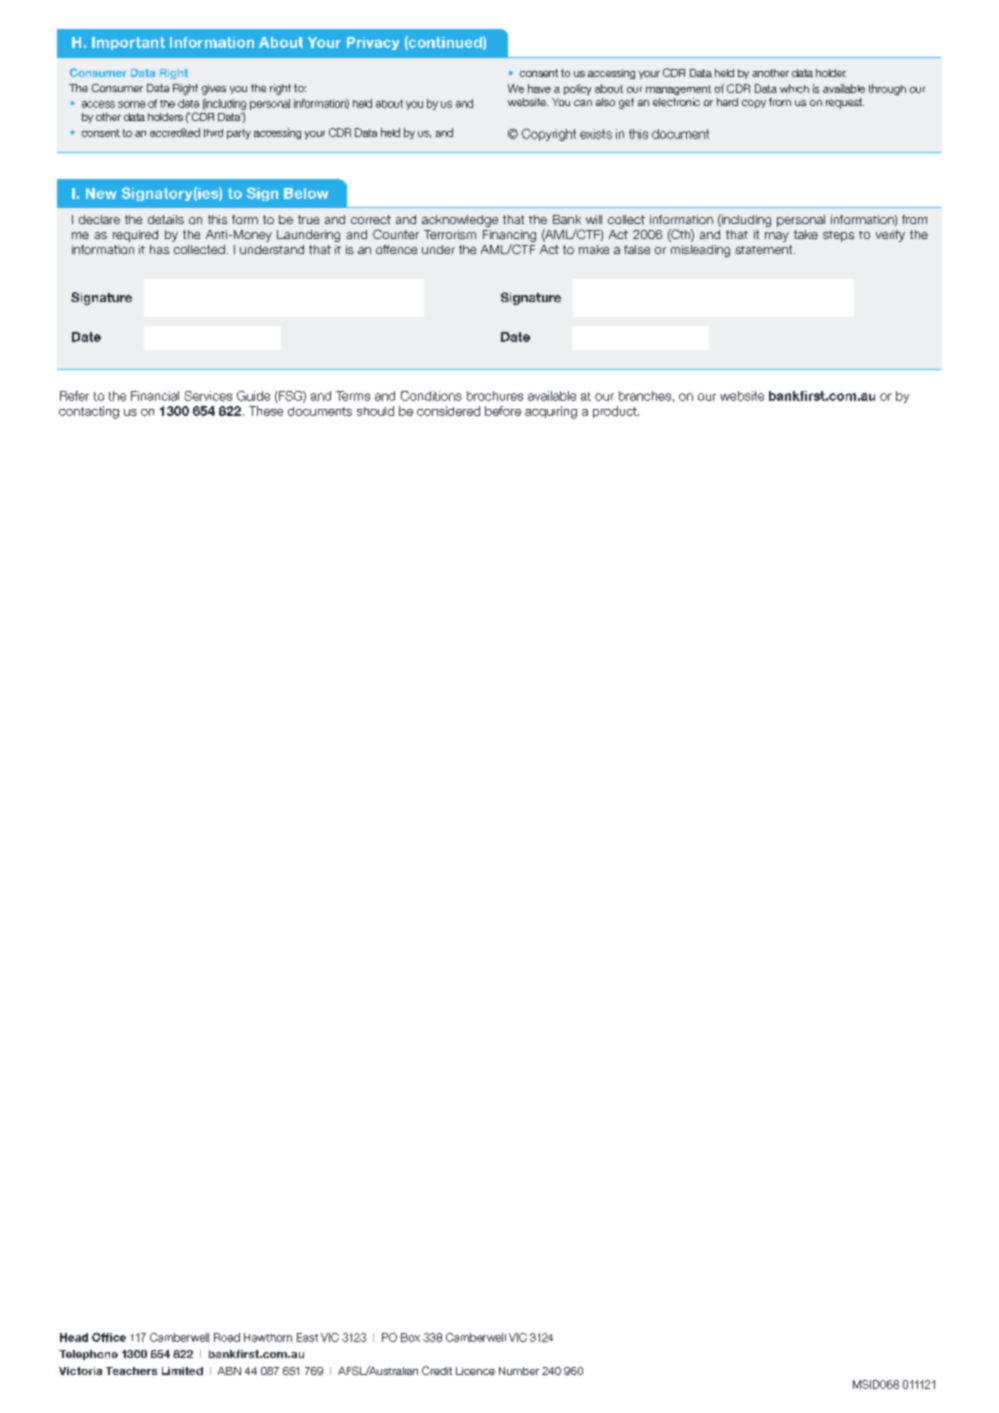 Image resolution: width=999 pixels, height=1413 pixels. Describe the element at coordinates (214, 89) in the screenshot. I see `gives` at that location.
